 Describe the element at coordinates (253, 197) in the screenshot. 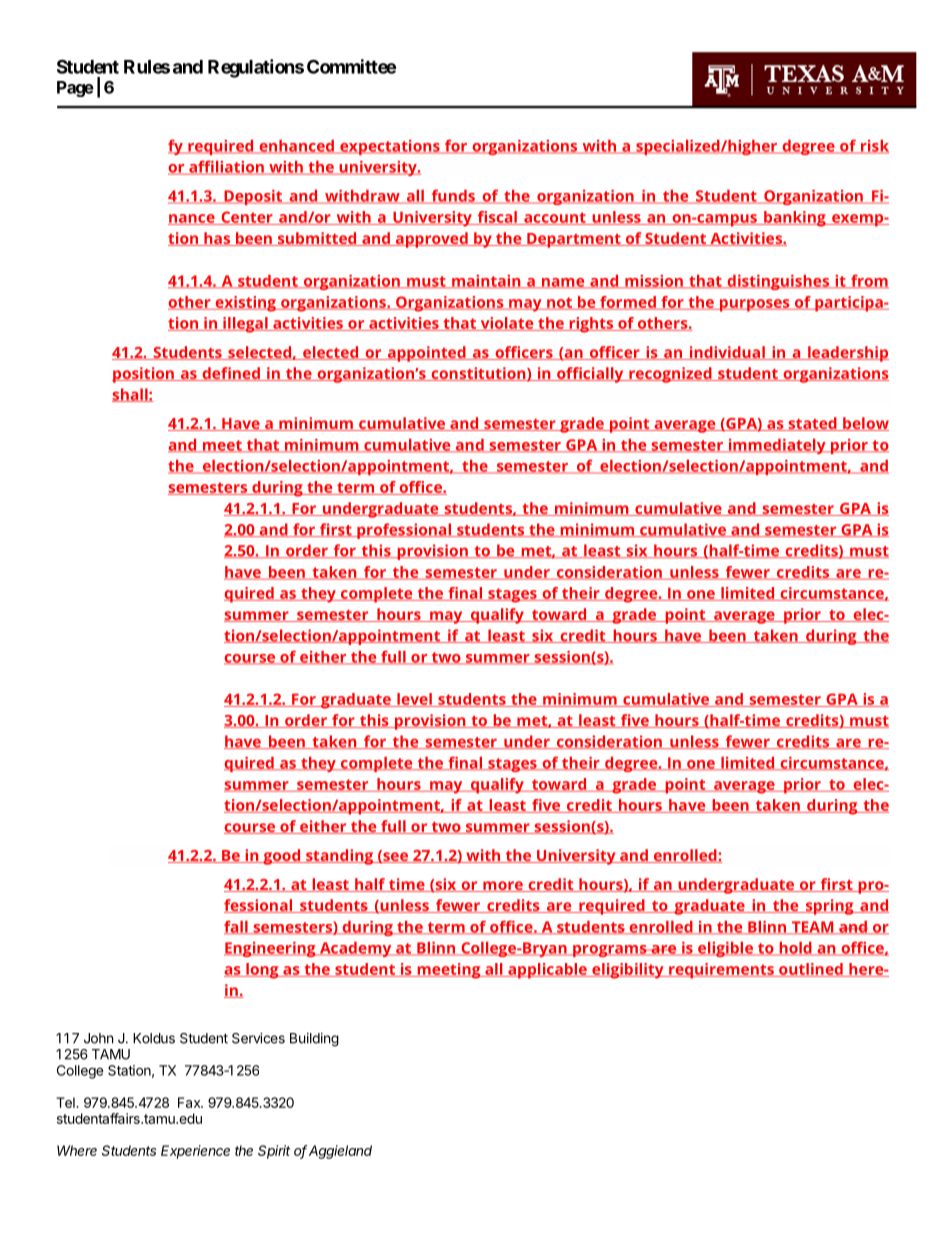

I see `Deposit` at that location.
